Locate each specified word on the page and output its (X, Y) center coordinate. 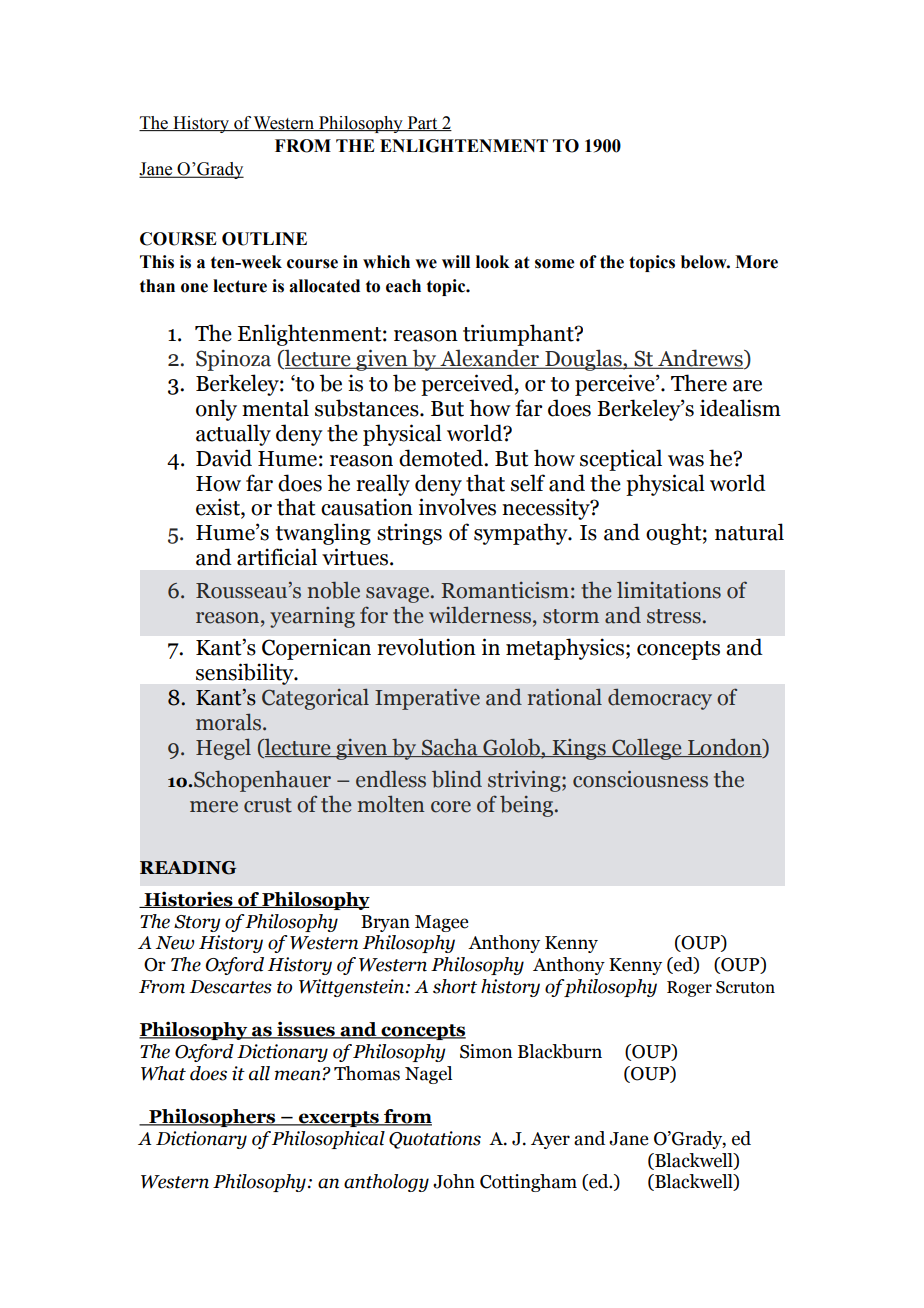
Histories (188, 899)
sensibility (246, 674)
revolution (427, 647)
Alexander (490, 359)
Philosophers (212, 1117)
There (699, 383)
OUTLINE (264, 239)
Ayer (550, 1140)
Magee (441, 923)
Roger (689, 989)
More (756, 262)
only (216, 410)
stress (674, 616)
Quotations (435, 1140)
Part (422, 123)
